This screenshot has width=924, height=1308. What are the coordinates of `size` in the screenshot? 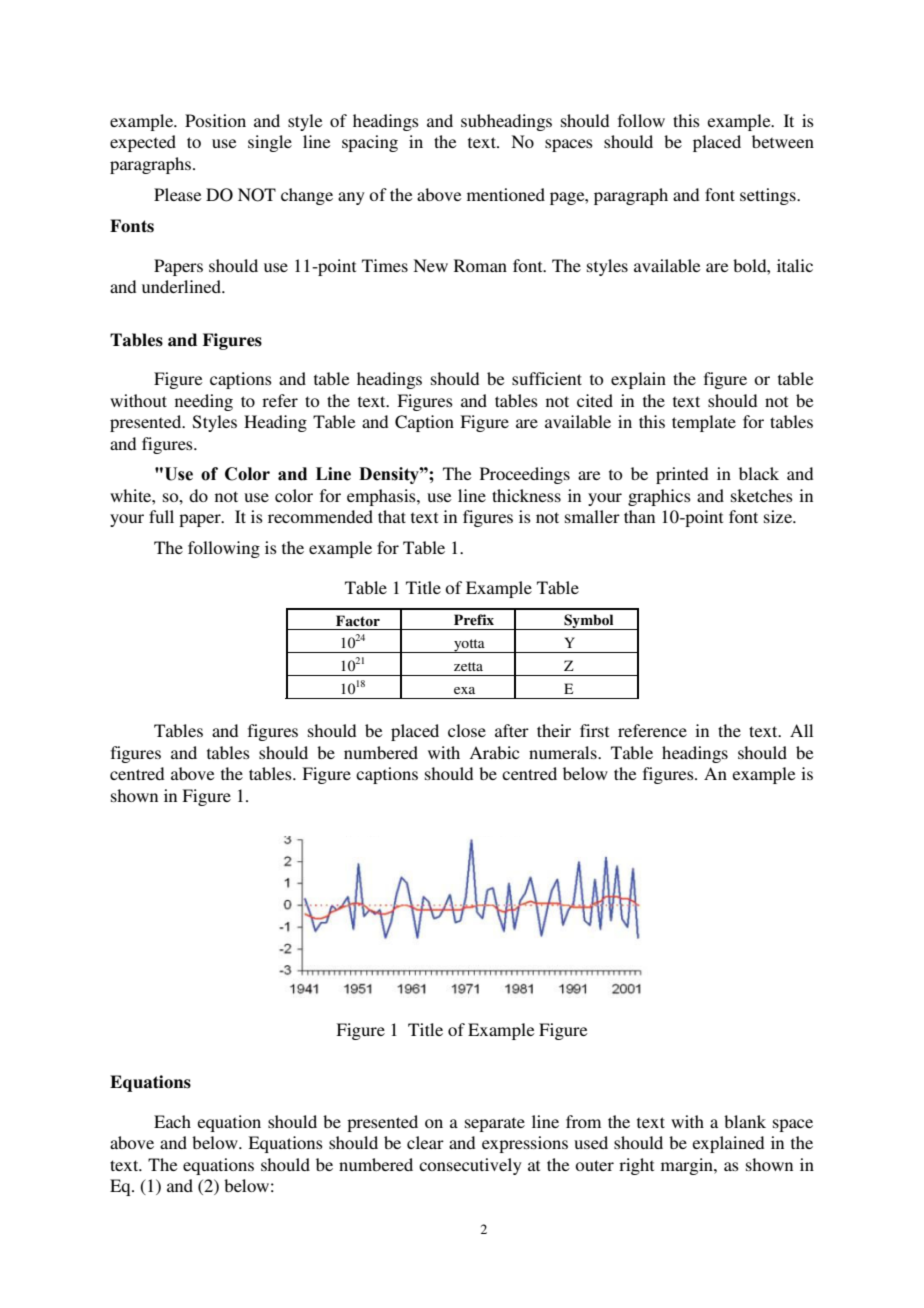 It's located at (779, 516).
